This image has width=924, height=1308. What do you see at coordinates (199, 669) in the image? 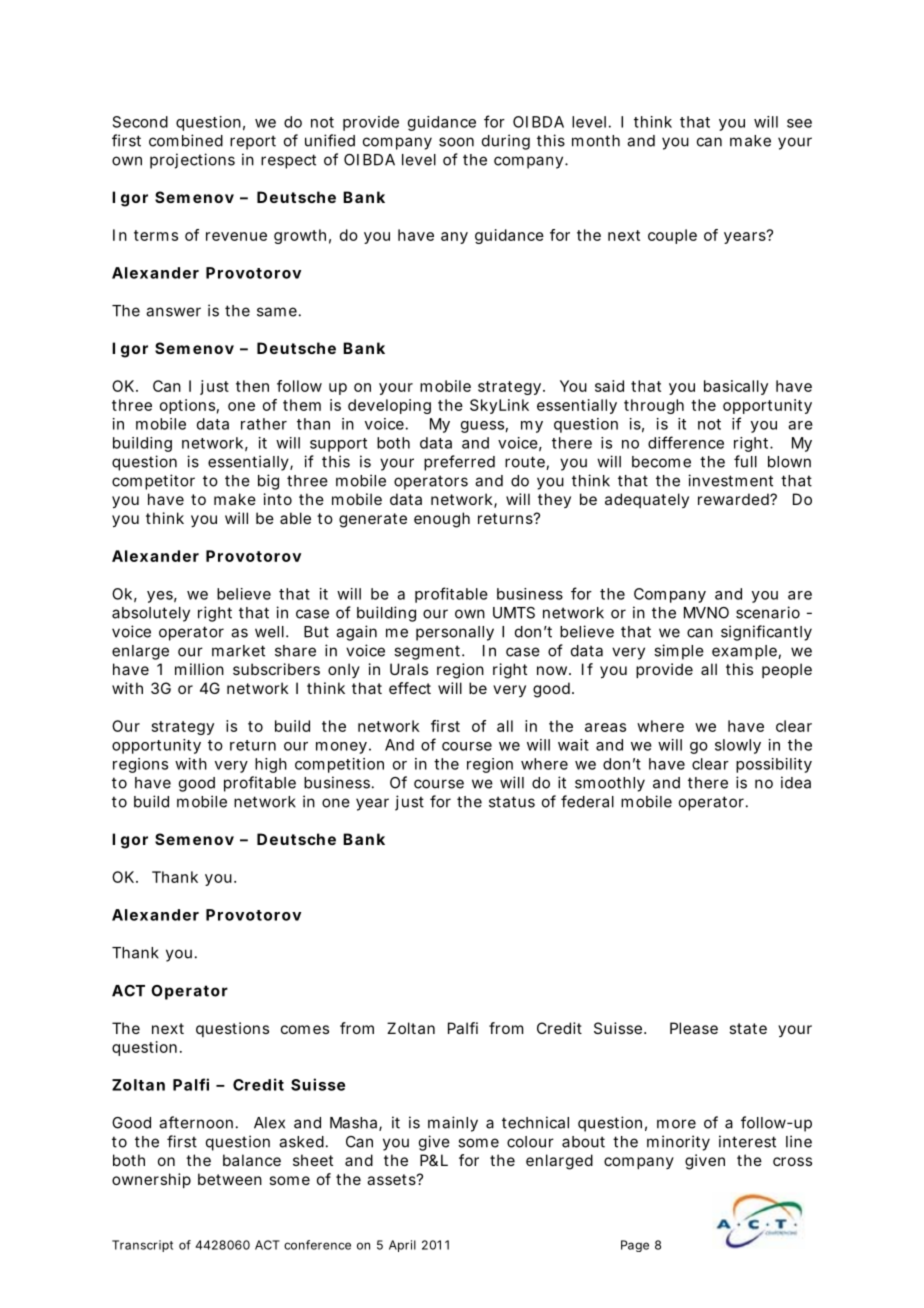
I see `million` at bounding box center [199, 669].
